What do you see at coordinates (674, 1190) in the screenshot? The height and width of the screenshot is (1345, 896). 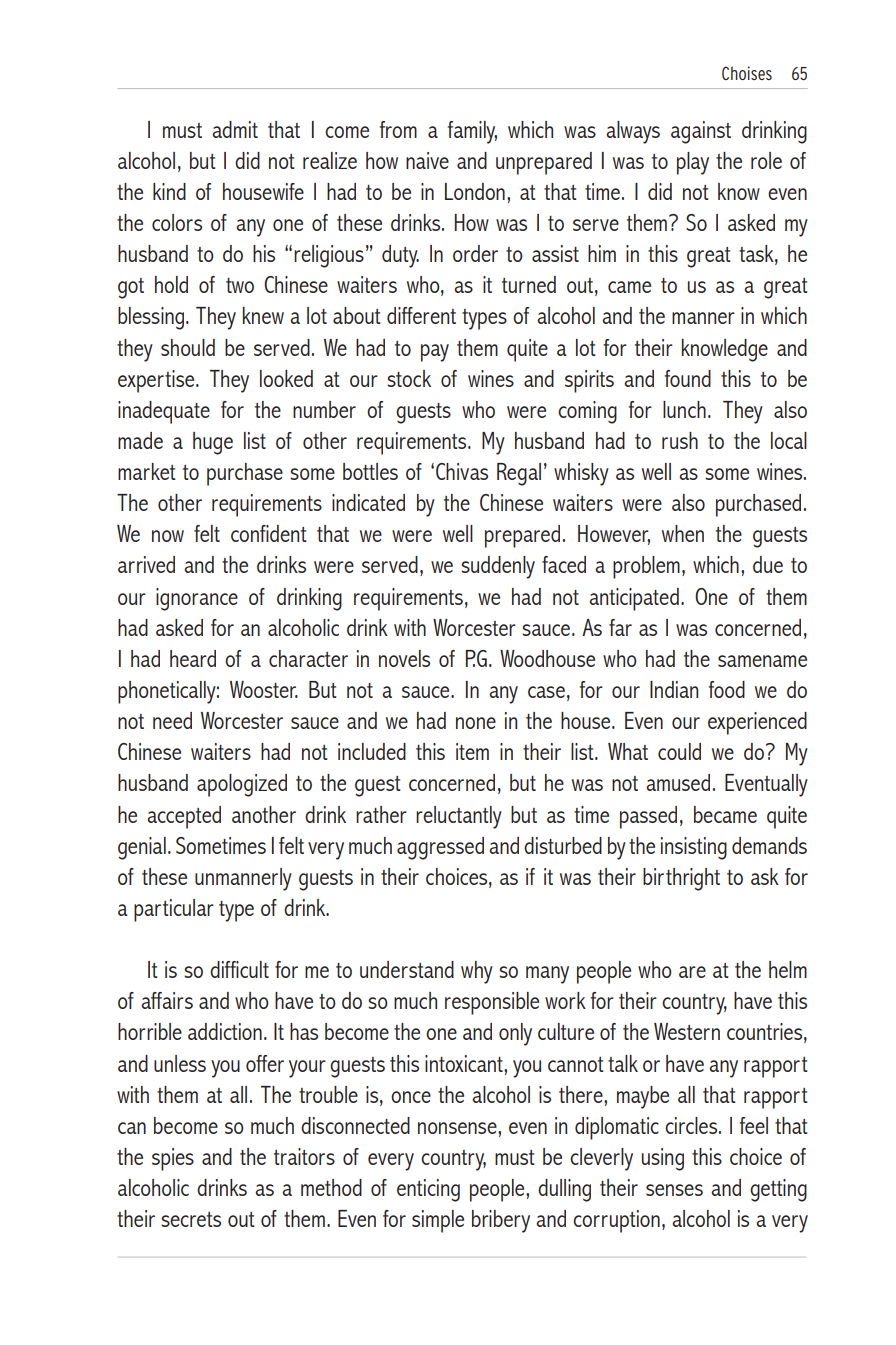 I see `senses` at bounding box center [674, 1190].
